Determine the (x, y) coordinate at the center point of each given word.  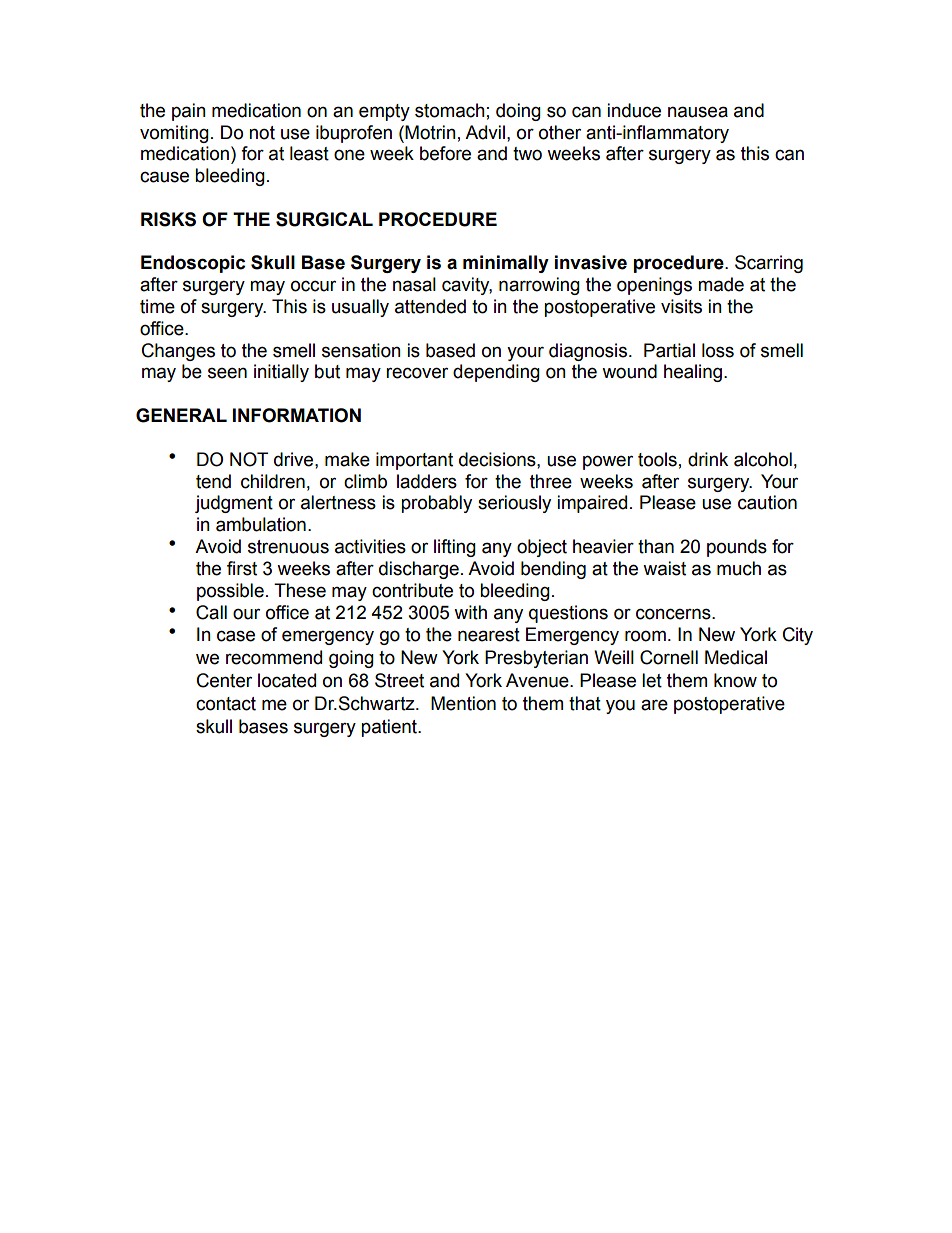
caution (767, 502)
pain (189, 112)
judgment (234, 504)
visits (681, 306)
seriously (514, 504)
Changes (178, 352)
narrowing (539, 286)
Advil (485, 132)
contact (226, 704)
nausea (698, 112)
